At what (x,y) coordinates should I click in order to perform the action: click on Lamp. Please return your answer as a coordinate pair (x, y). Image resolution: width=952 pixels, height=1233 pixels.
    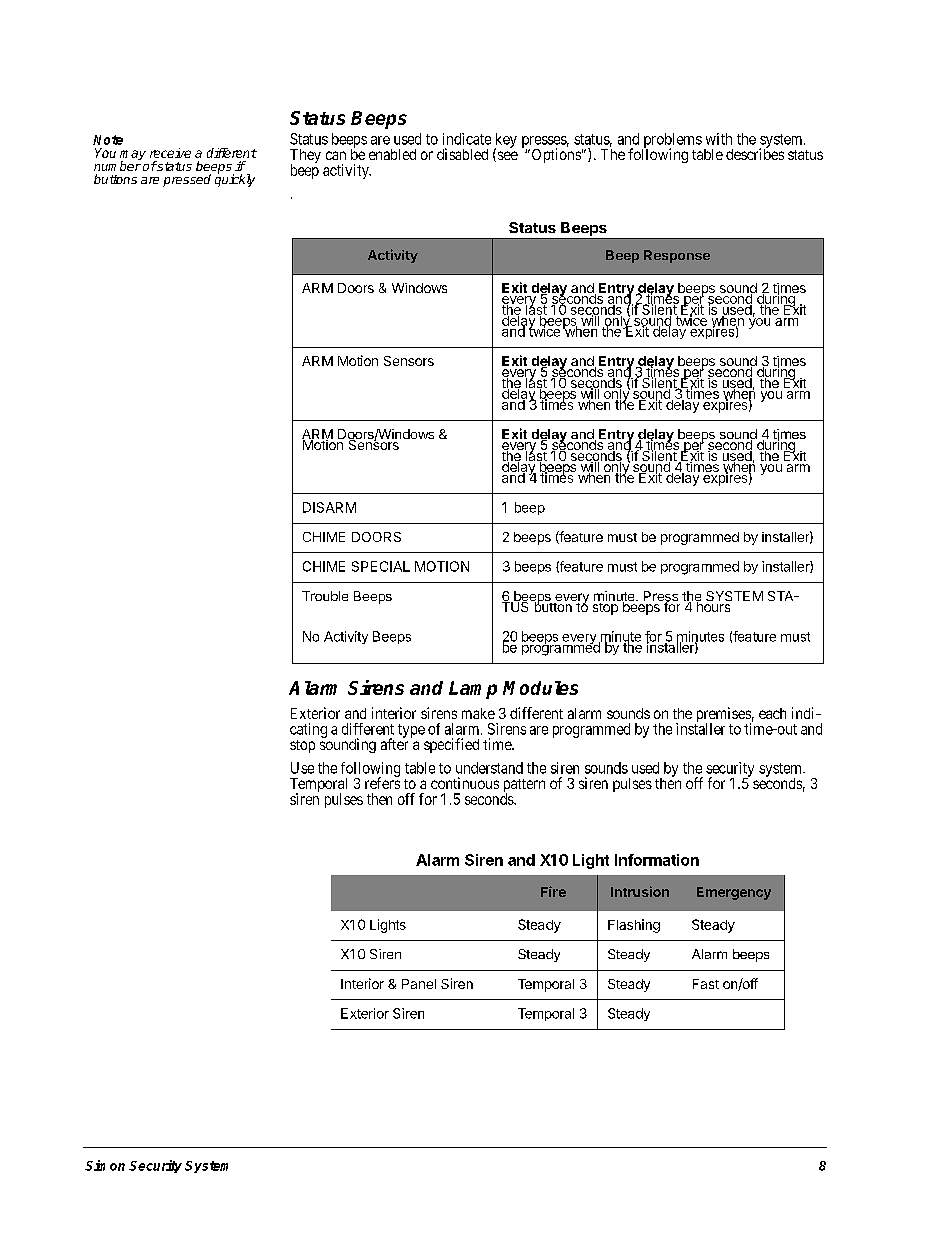
    Looking at the image, I should click on (473, 690).
